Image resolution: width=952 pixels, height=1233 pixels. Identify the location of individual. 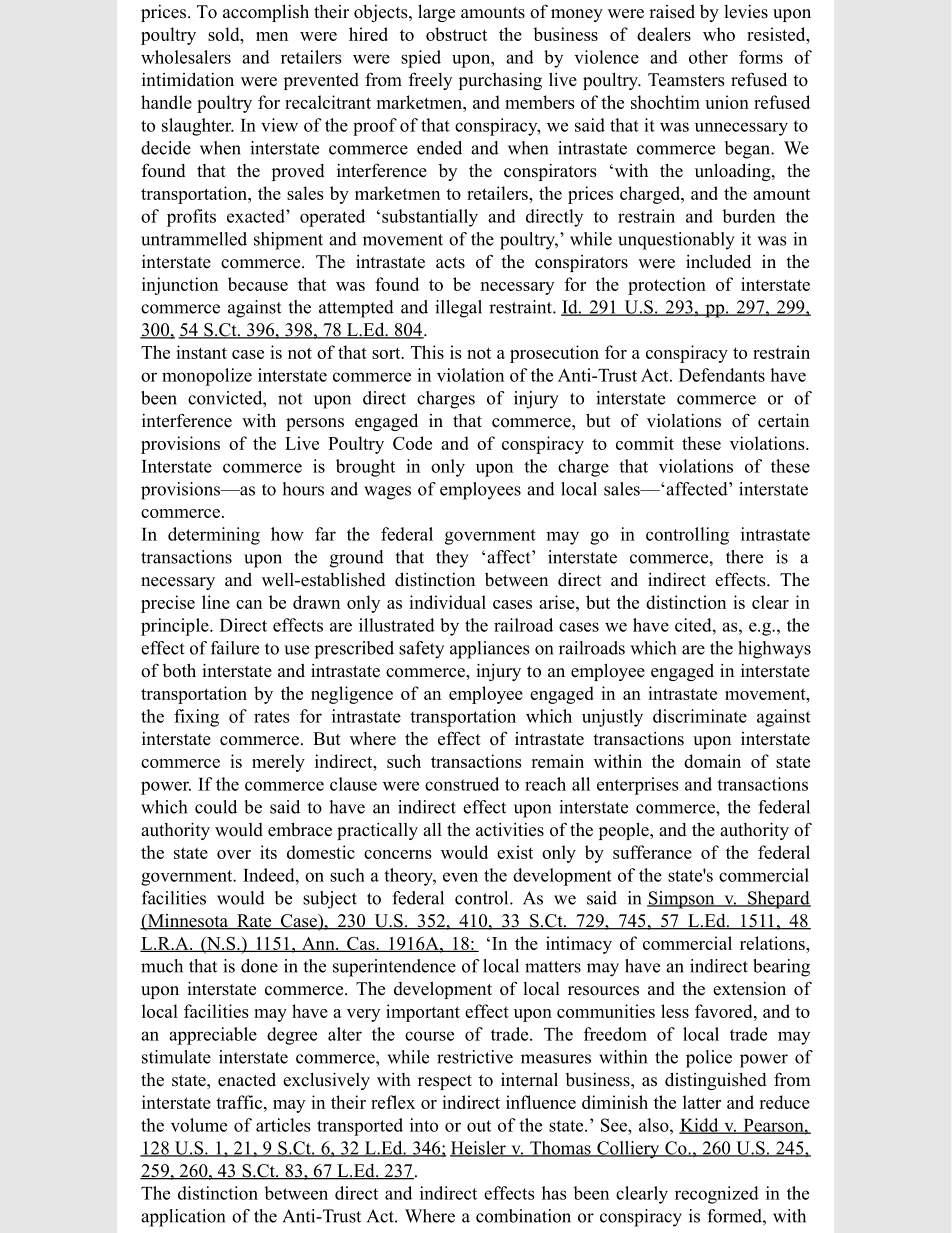
(447, 602).
